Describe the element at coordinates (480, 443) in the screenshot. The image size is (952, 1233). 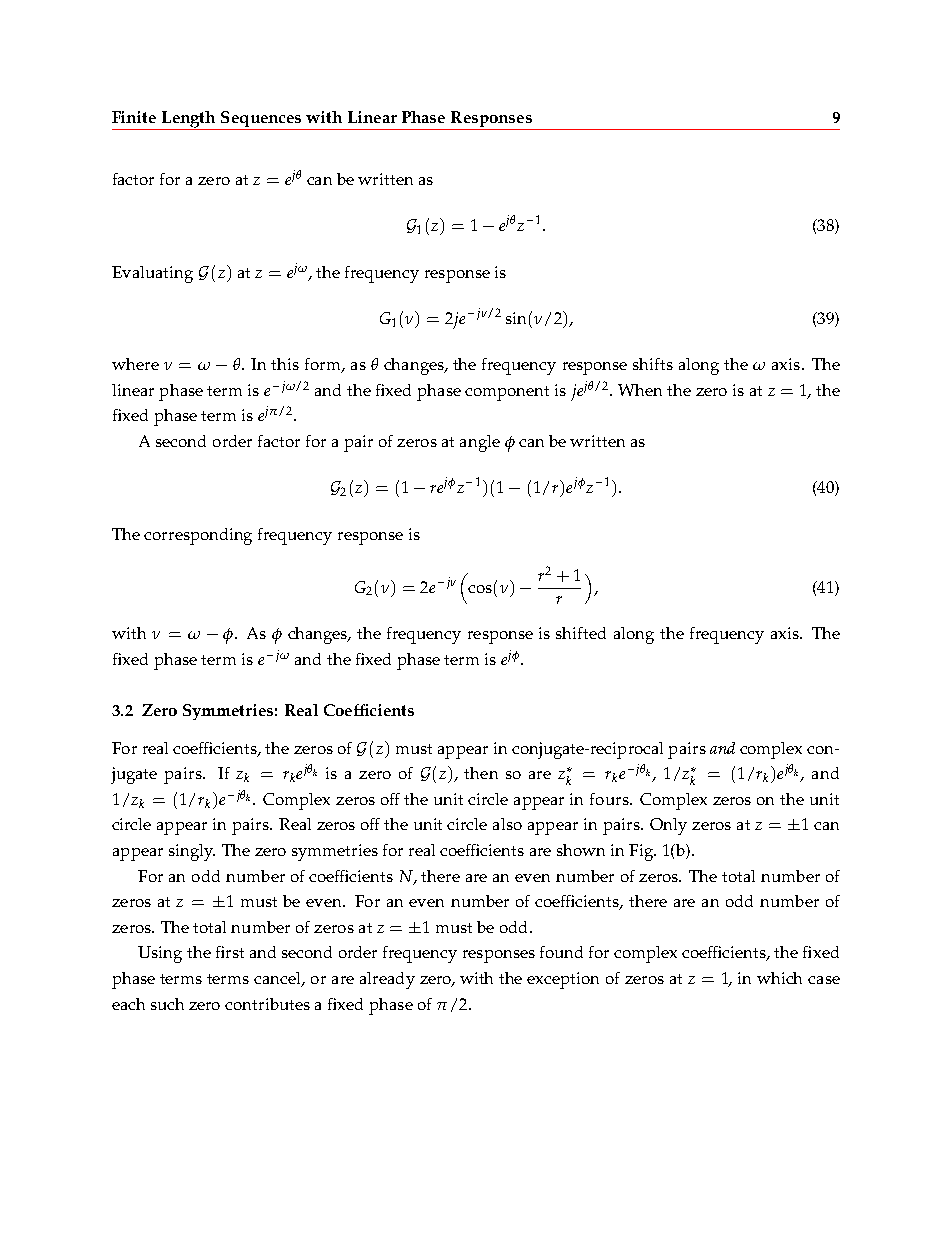
I see `angle` at that location.
